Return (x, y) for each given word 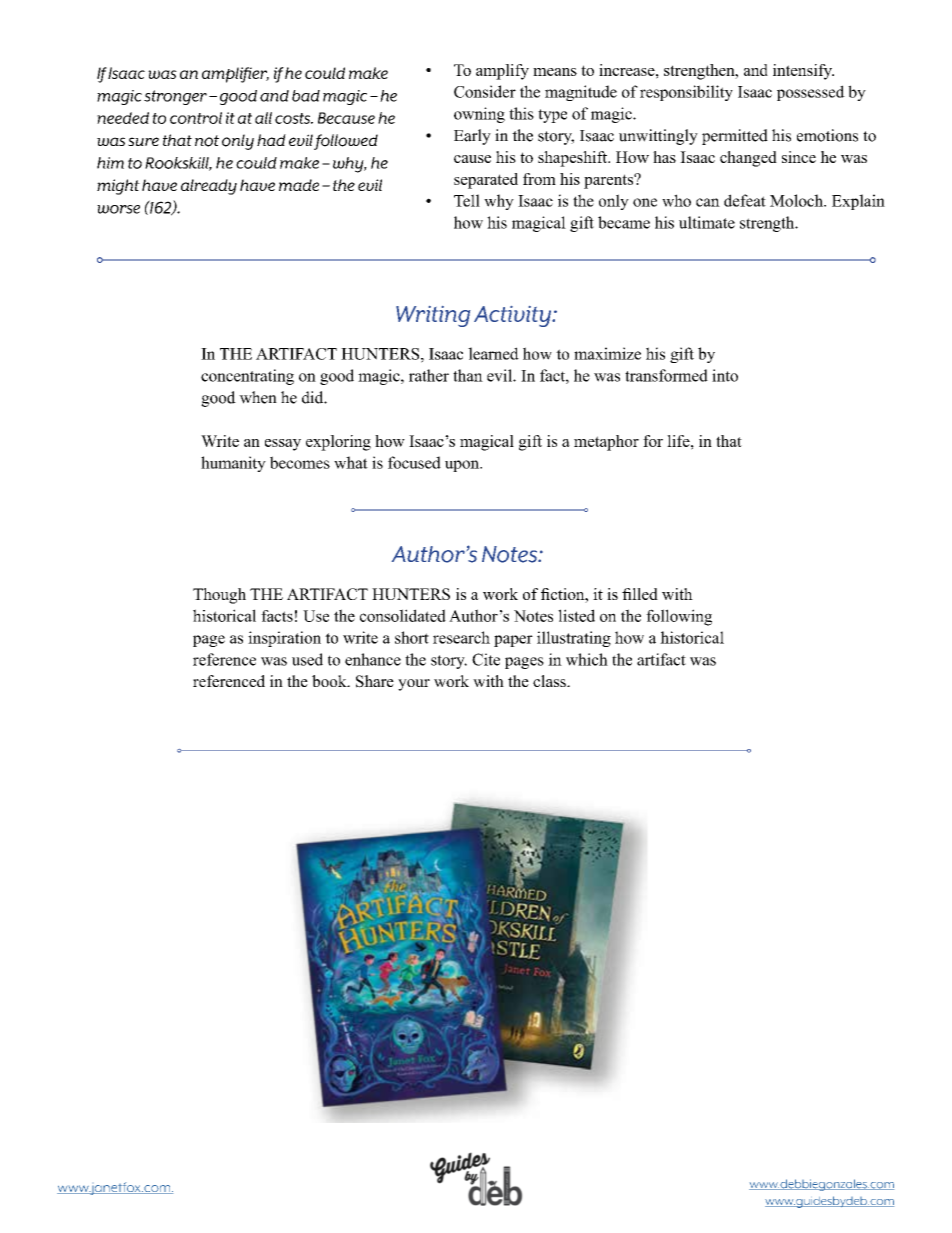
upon (463, 466)
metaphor (606, 443)
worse (118, 209)
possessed (811, 93)
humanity (233, 464)
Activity (514, 316)
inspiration (284, 639)
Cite (486, 659)
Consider (485, 91)
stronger (175, 97)
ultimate (707, 222)
